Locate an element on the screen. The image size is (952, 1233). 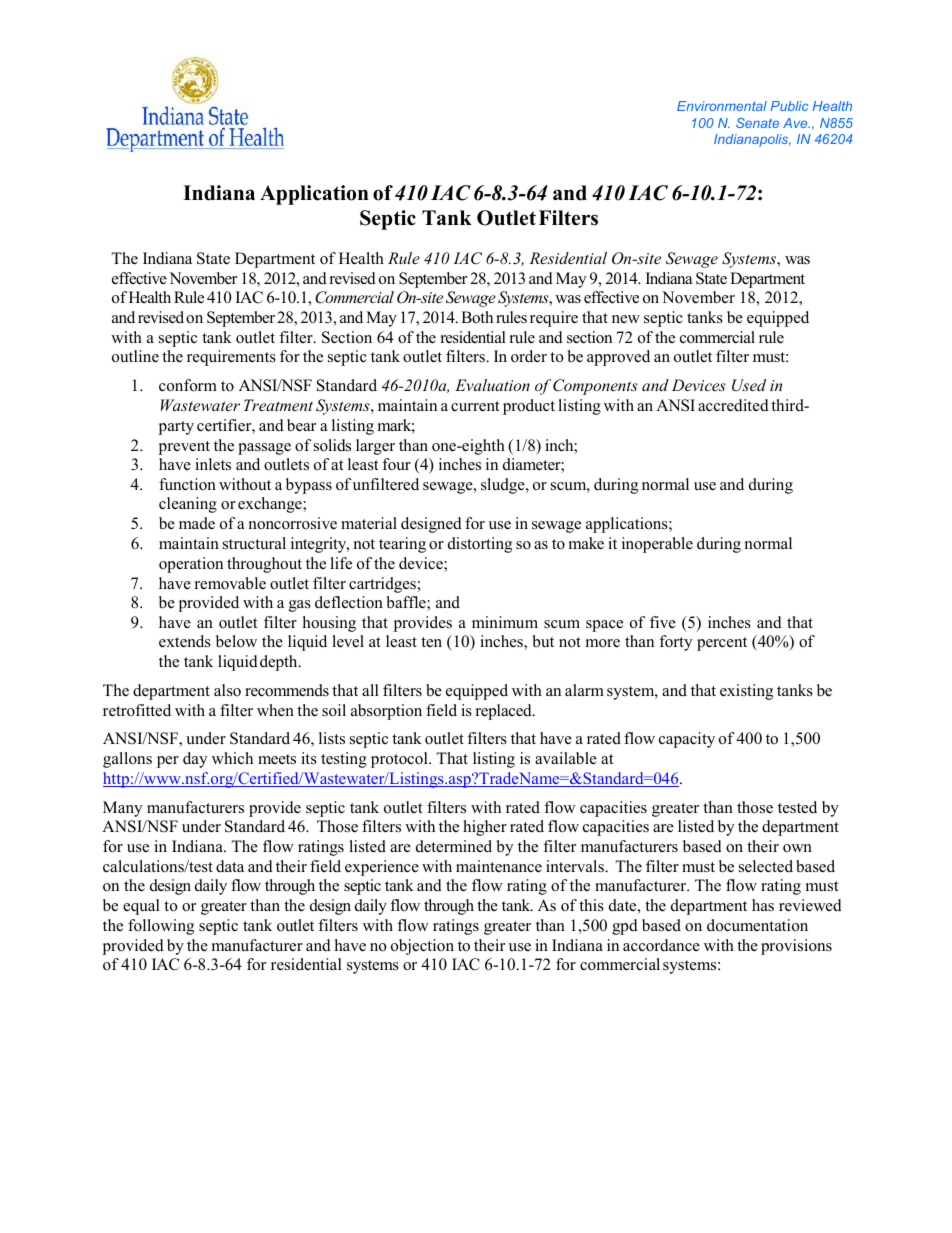
Senate is located at coordinates (757, 123).
